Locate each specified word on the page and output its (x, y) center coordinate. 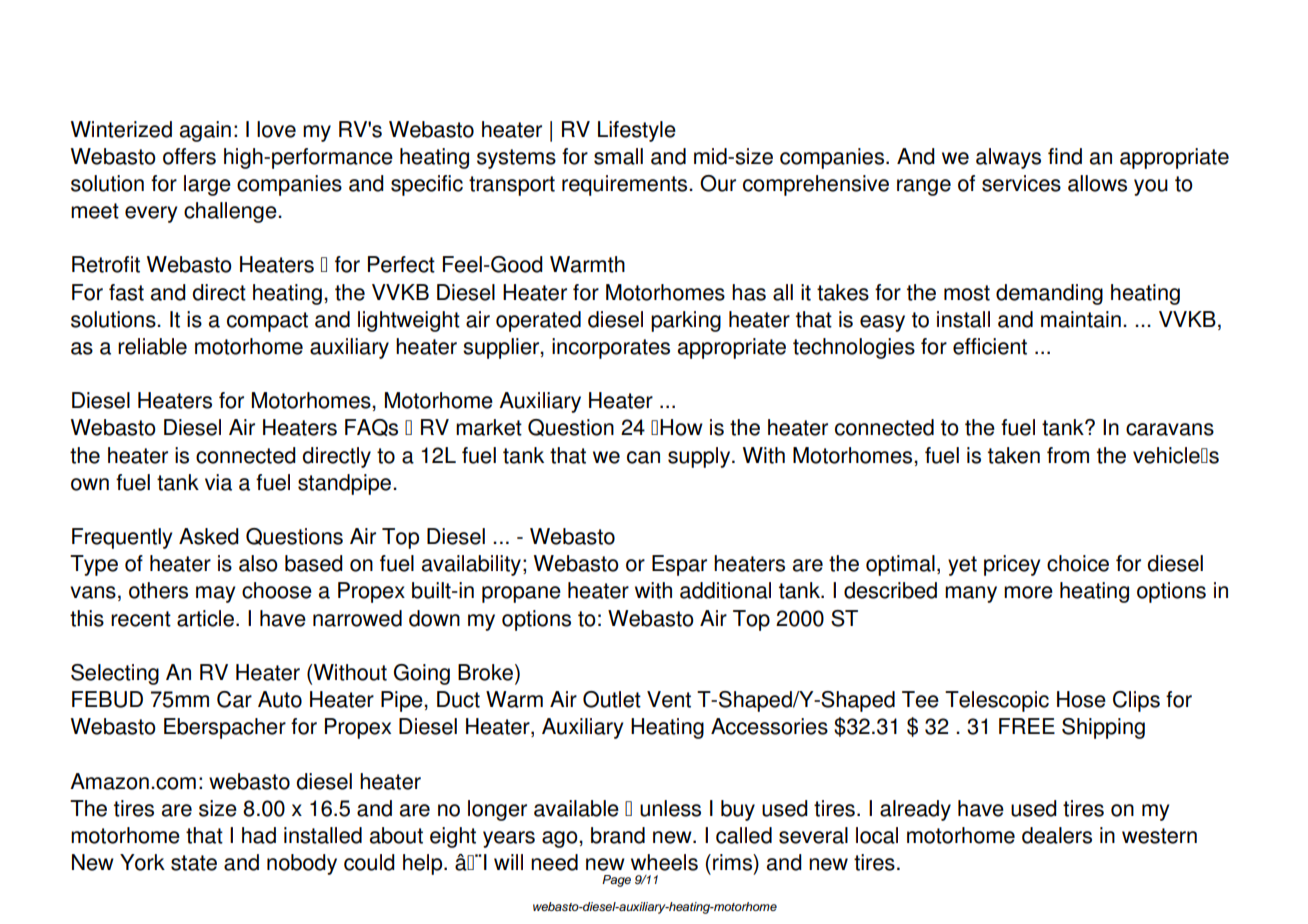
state (194, 863)
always (1008, 158)
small (618, 156)
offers (189, 156)
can (643, 457)
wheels (664, 862)
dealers (1057, 835)
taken (1014, 455)
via (218, 482)
